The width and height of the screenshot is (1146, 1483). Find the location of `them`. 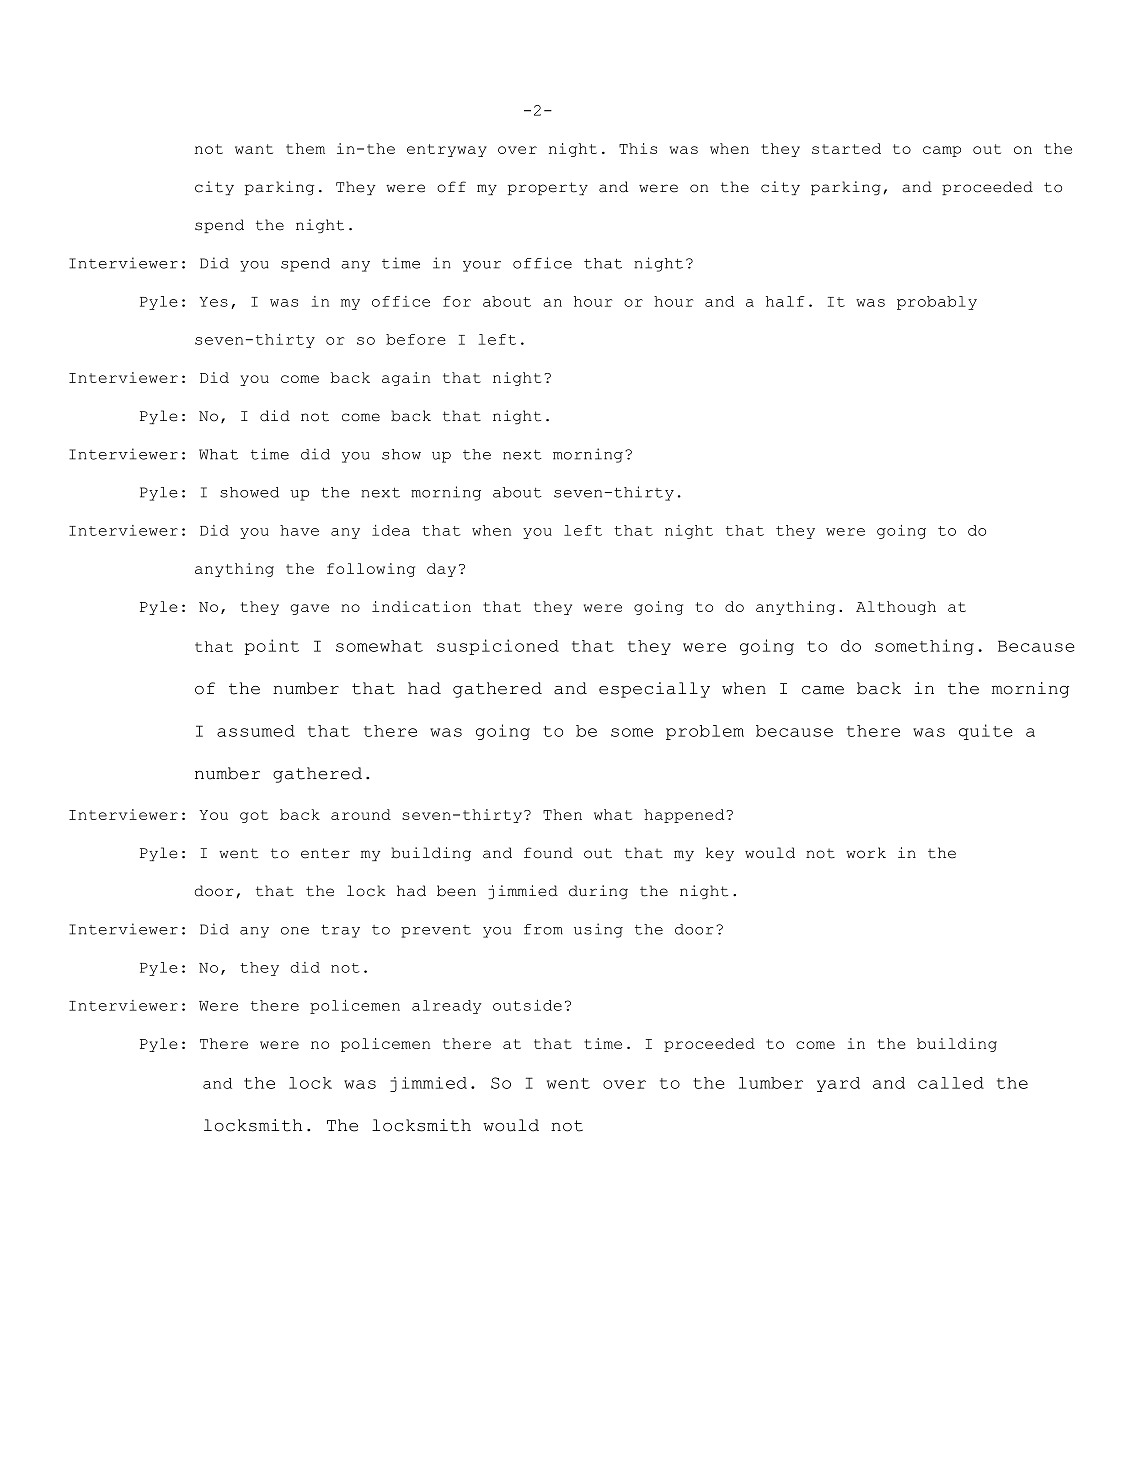

them is located at coordinates (305, 148).
